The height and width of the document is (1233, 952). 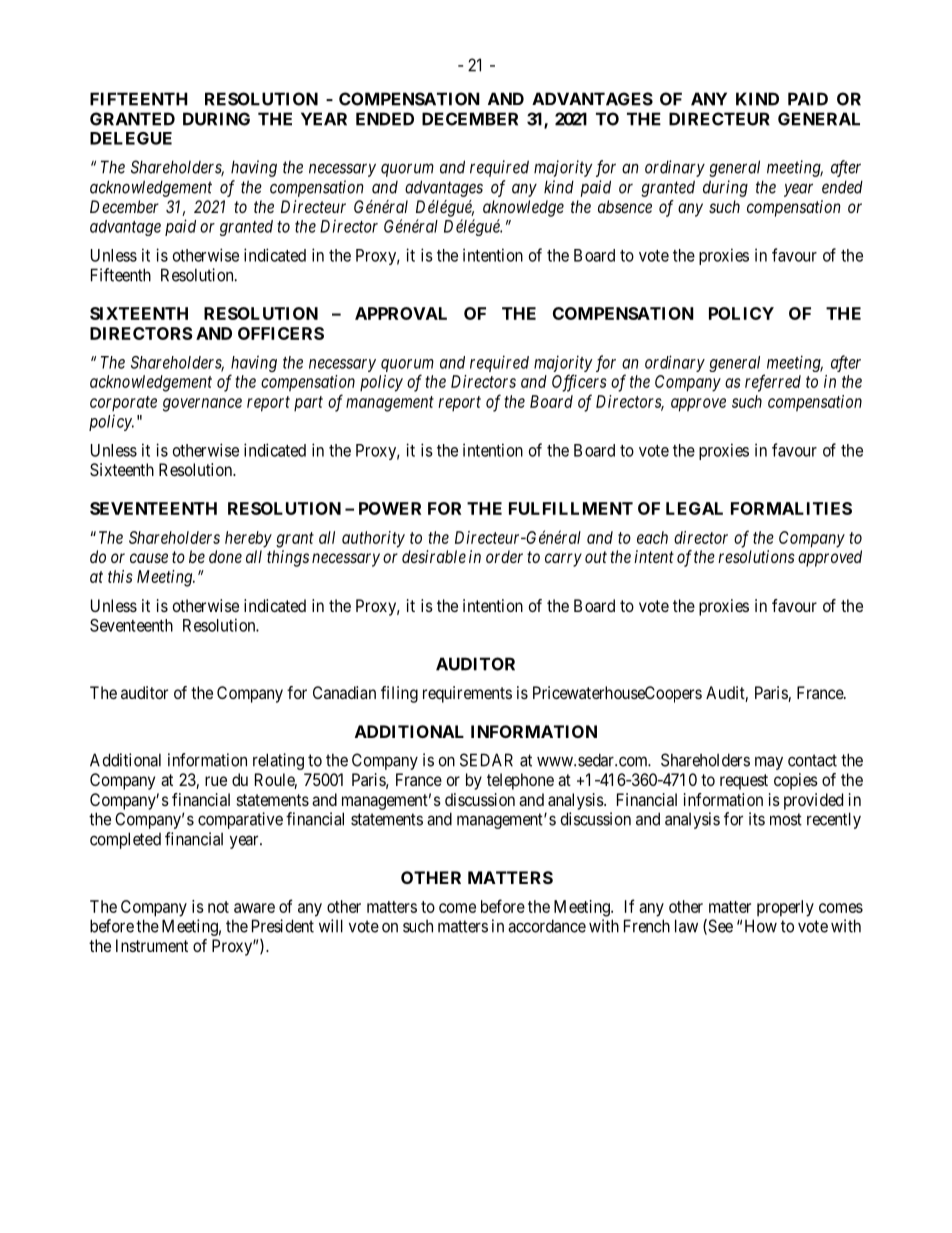 What do you see at coordinates (773, 383) in the document?
I see `referred` at bounding box center [773, 383].
